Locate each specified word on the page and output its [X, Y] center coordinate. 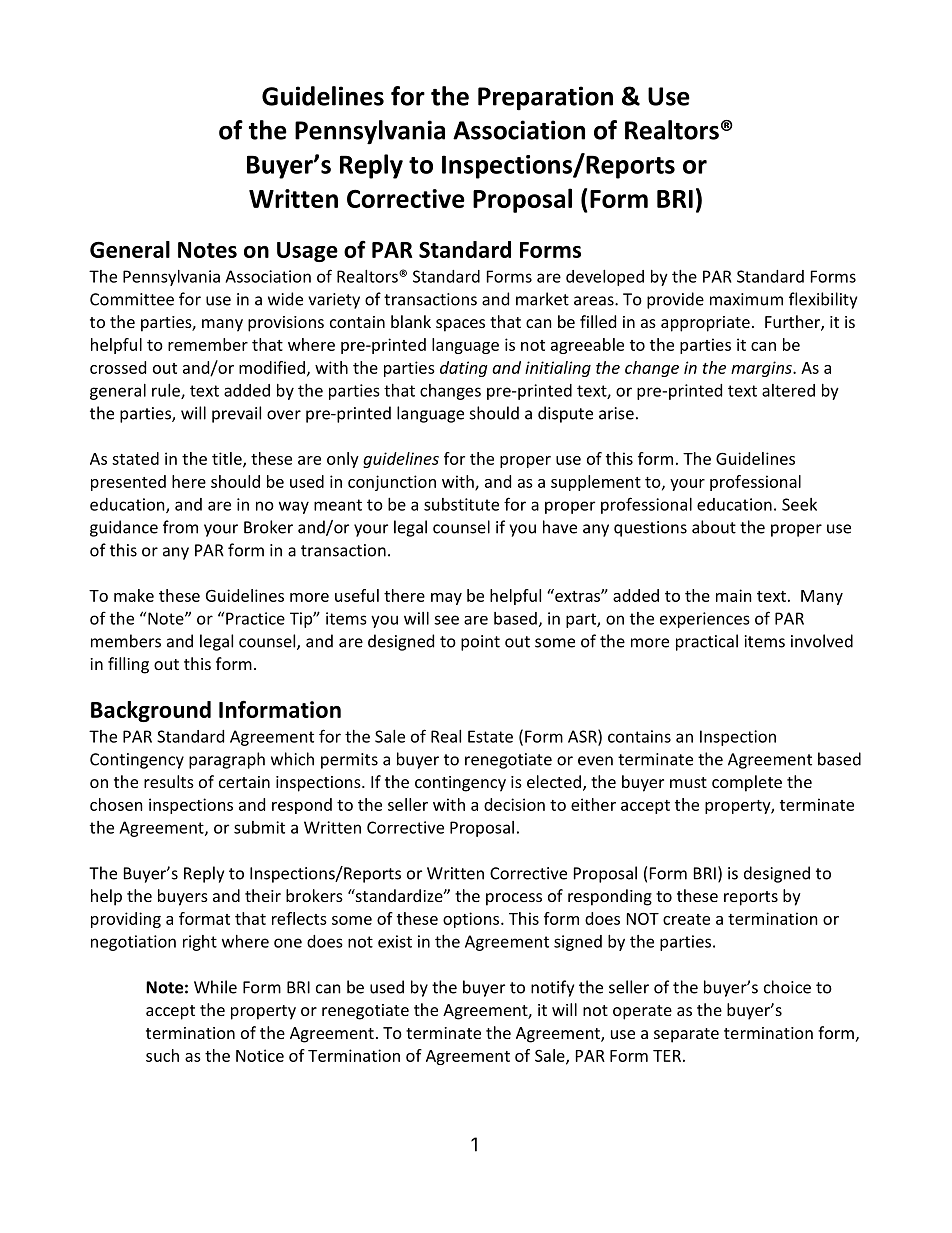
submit [259, 827]
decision [514, 804]
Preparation [545, 98]
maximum [746, 299]
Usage [307, 252]
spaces [460, 325]
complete [747, 783]
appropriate [705, 324]
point [480, 643]
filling [128, 665]
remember [208, 344]
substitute [461, 504]
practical [707, 642]
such [162, 1055]
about [714, 527]
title [228, 459]
